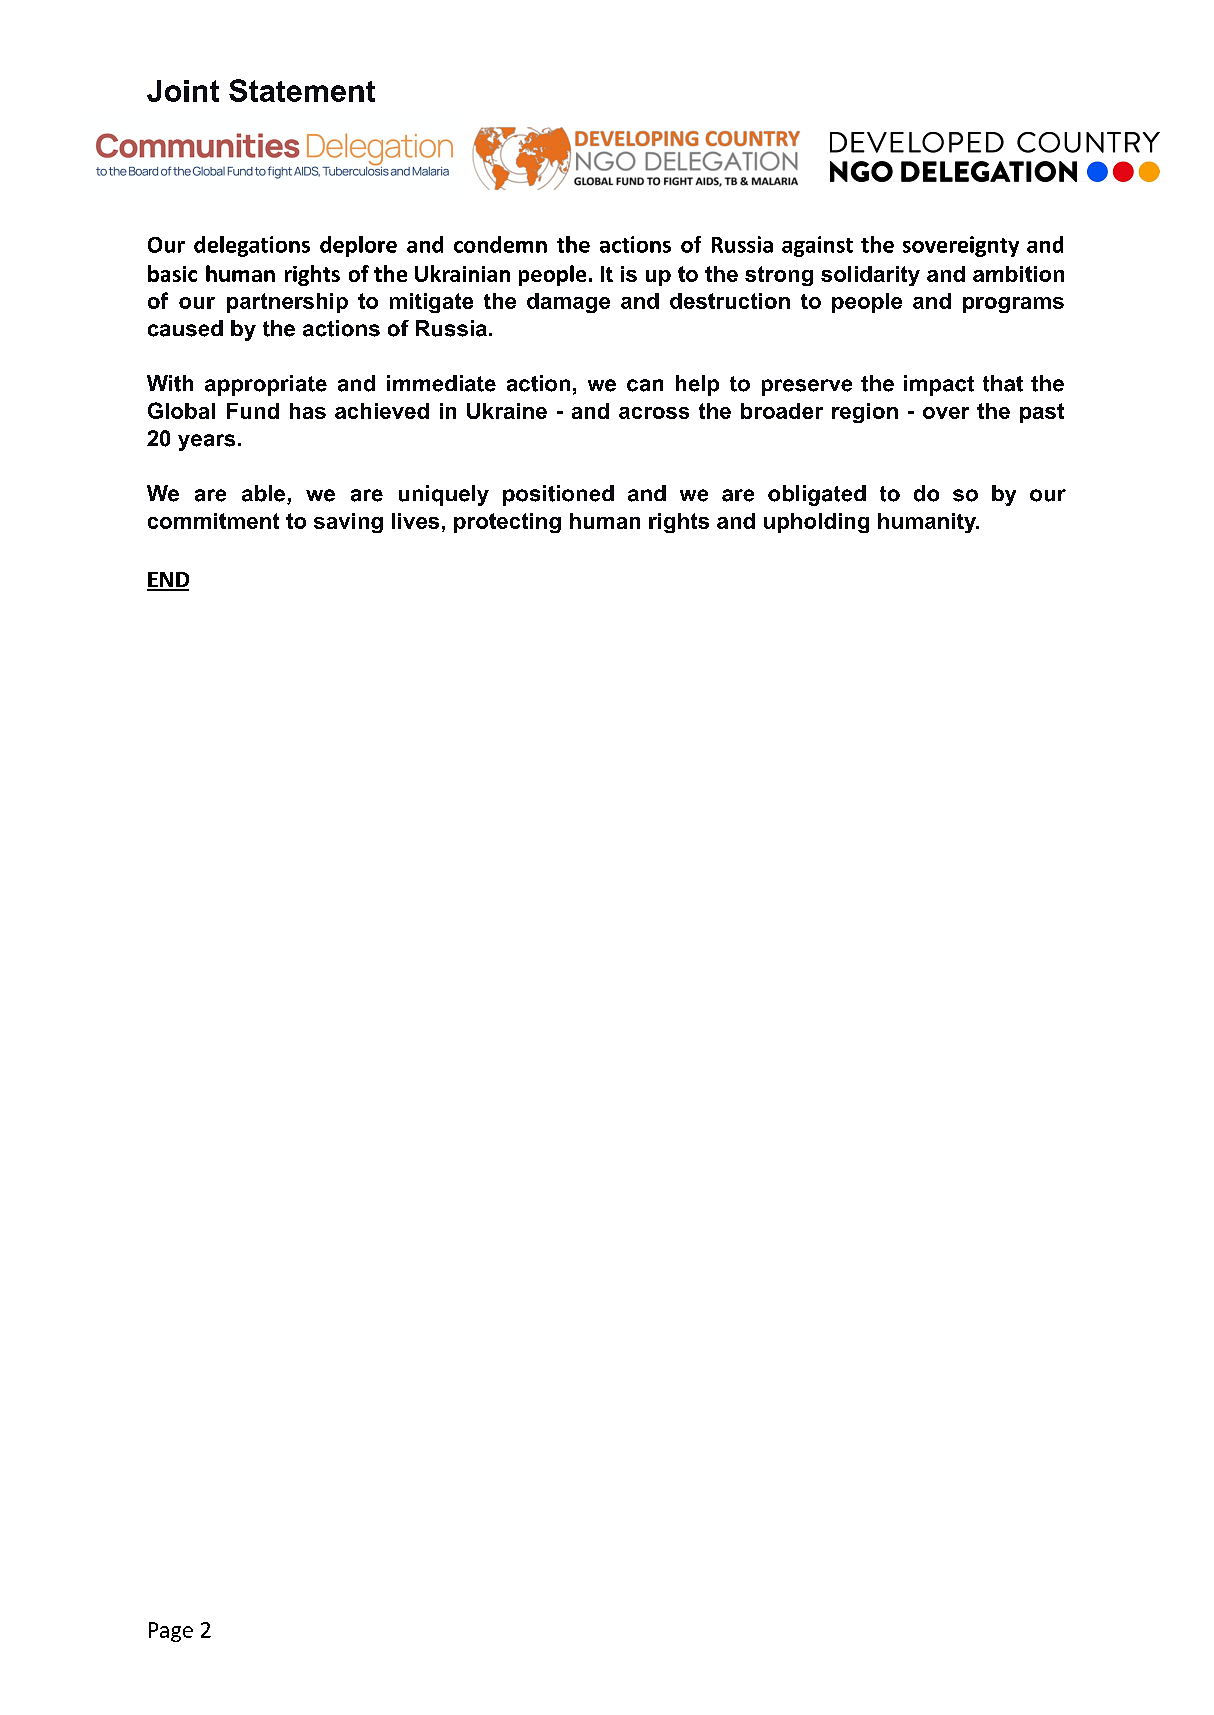  I want to click on condemn, so click(500, 244).
